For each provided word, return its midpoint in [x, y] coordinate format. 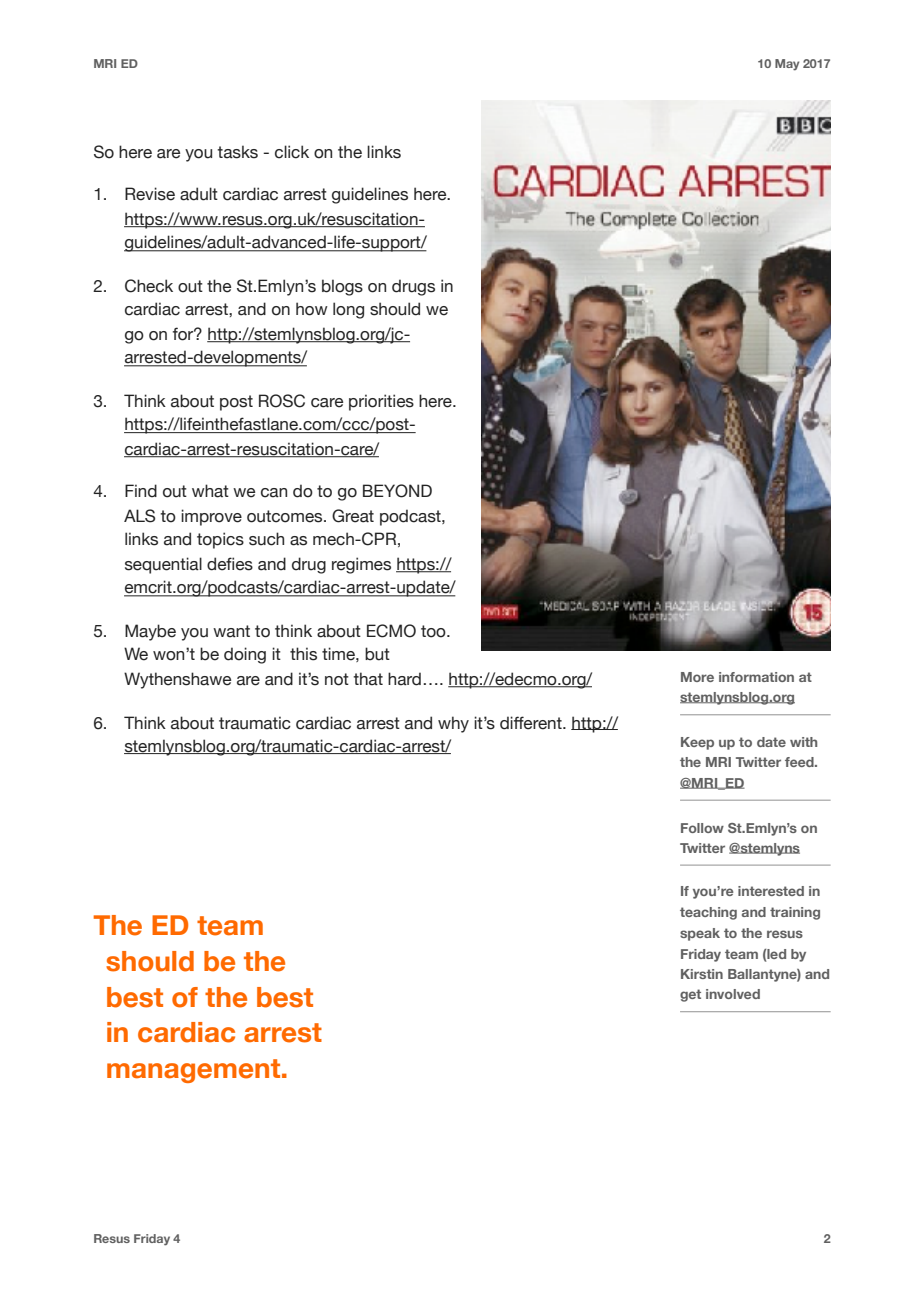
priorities [381, 402]
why [453, 724]
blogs [342, 287]
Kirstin [702, 974]
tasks [237, 152]
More [697, 677]
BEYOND [397, 491]
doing [245, 655]
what [210, 491]
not [337, 679]
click [292, 152]
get [690, 995]
